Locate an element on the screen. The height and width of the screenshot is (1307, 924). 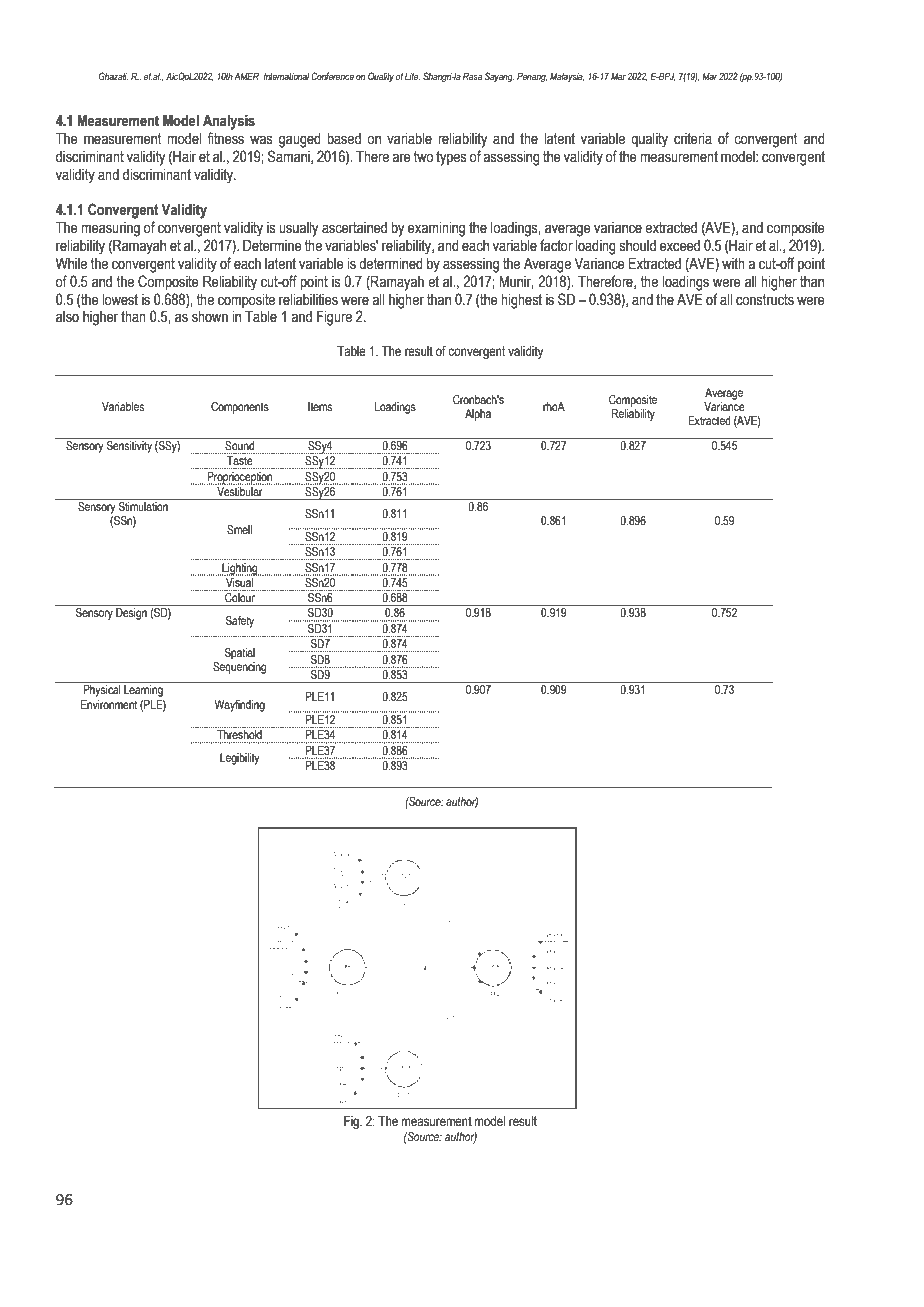
criteria is located at coordinates (693, 139).
